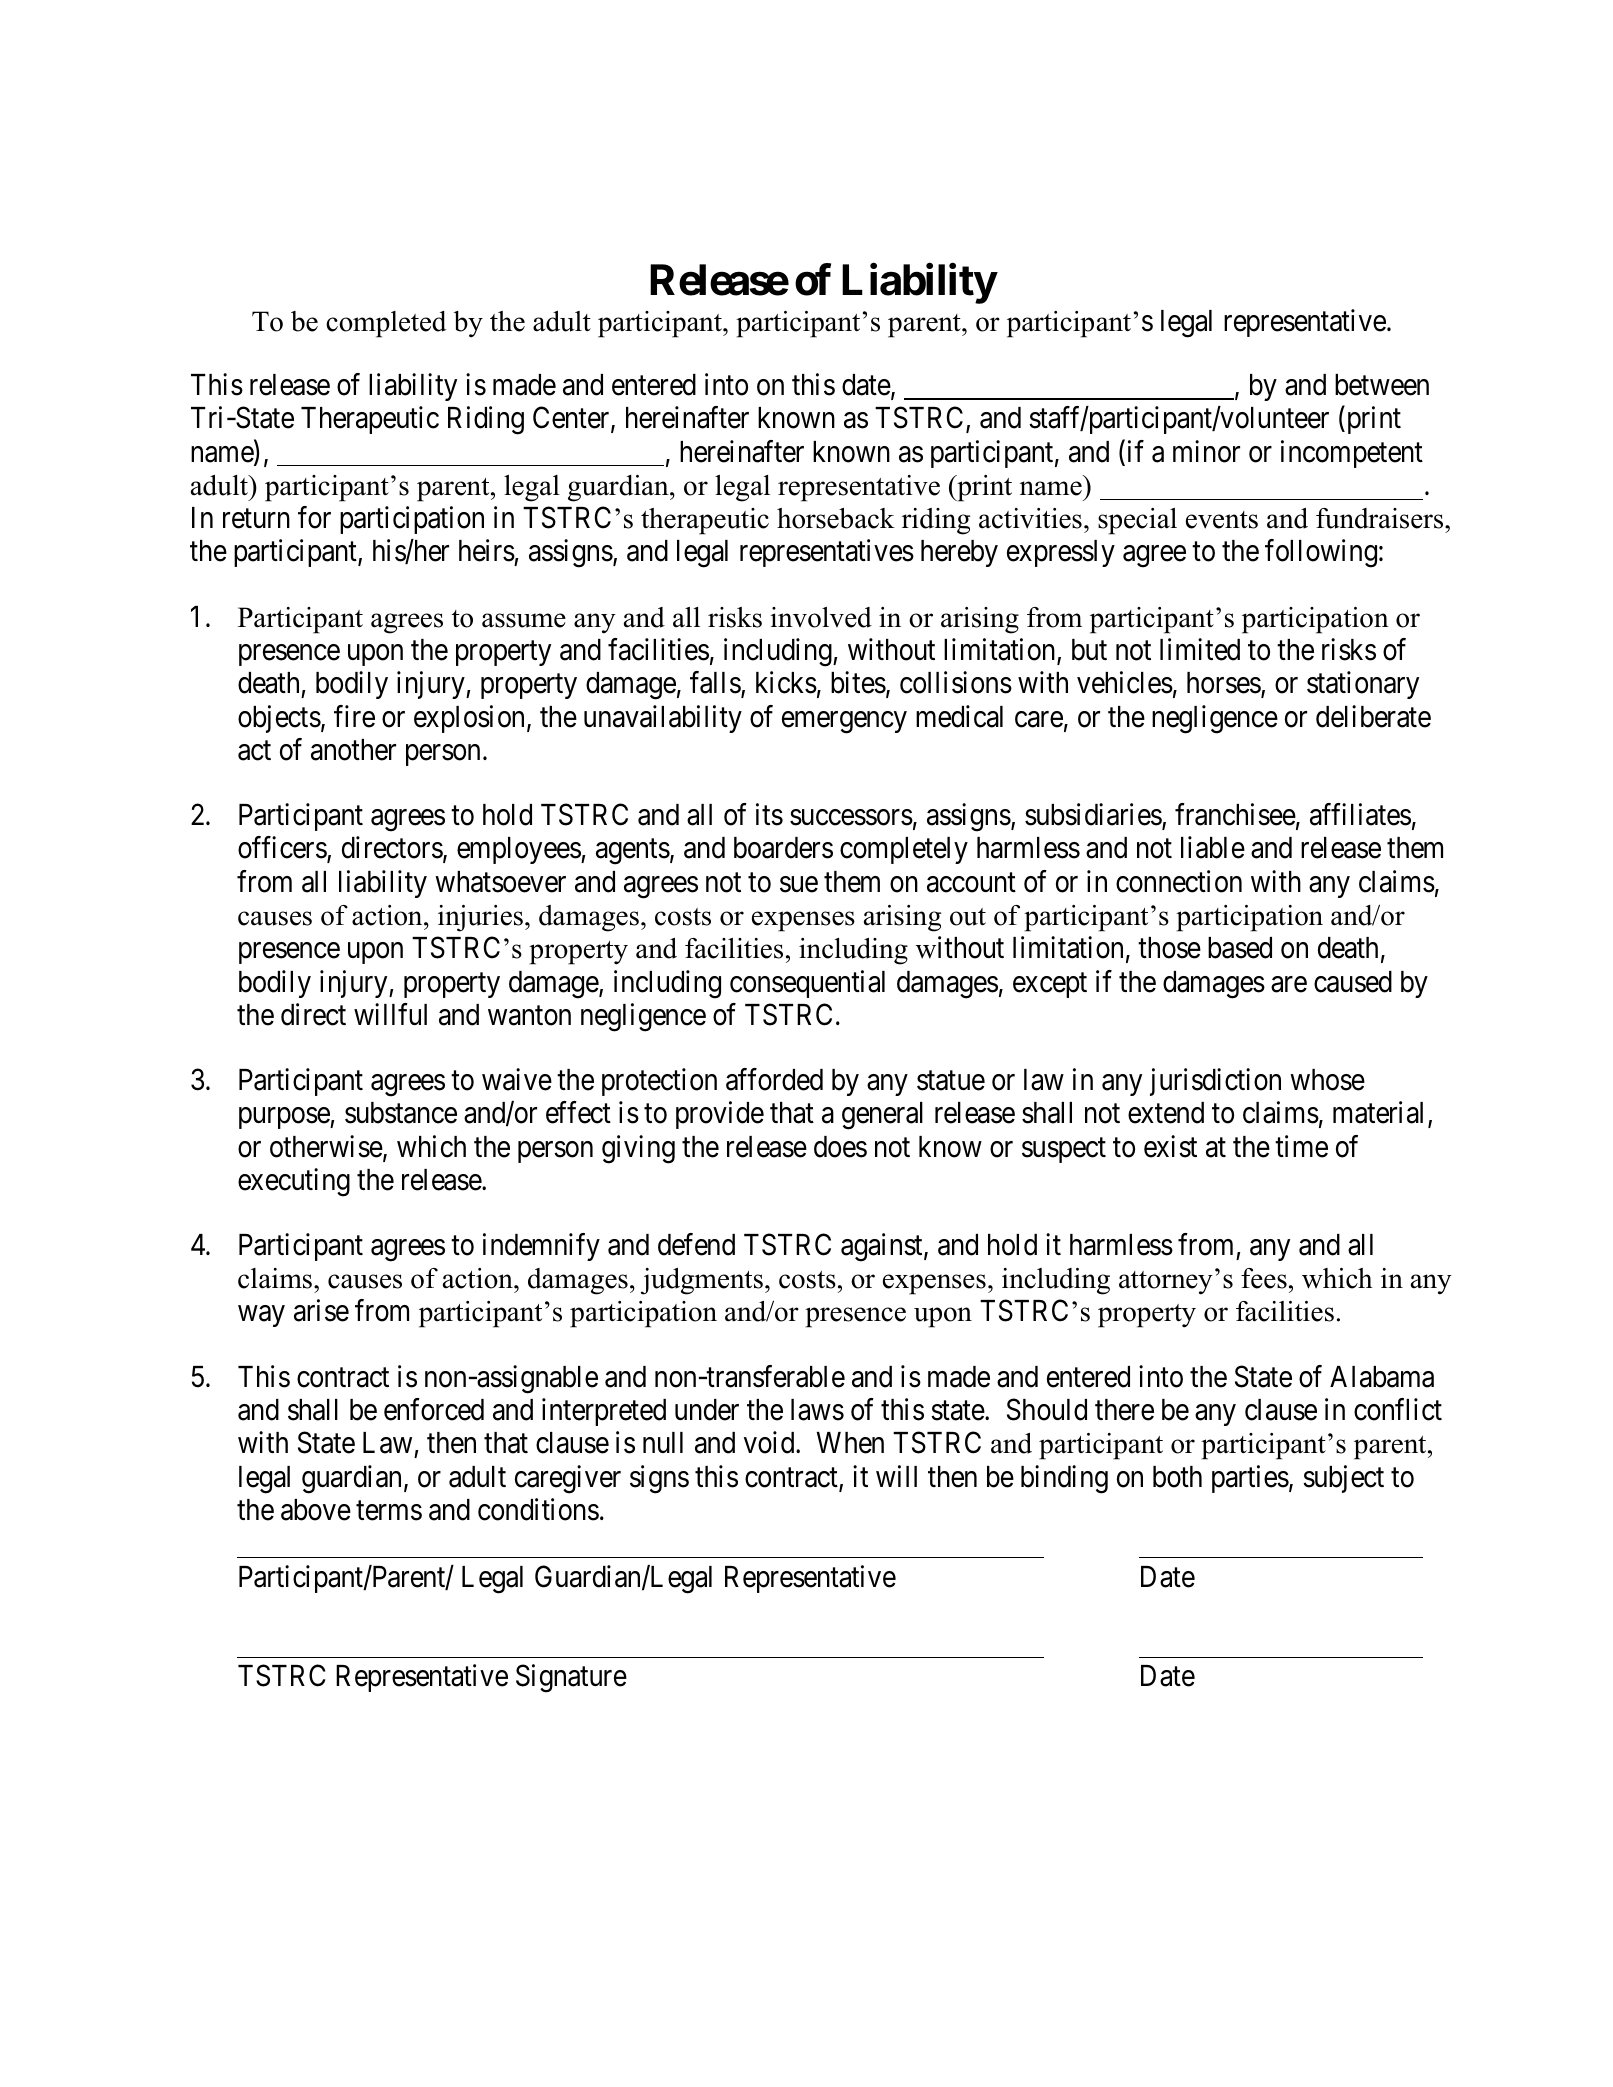  Describe the element at coordinates (1301, 1146) in the screenshot. I see `time` at that location.
